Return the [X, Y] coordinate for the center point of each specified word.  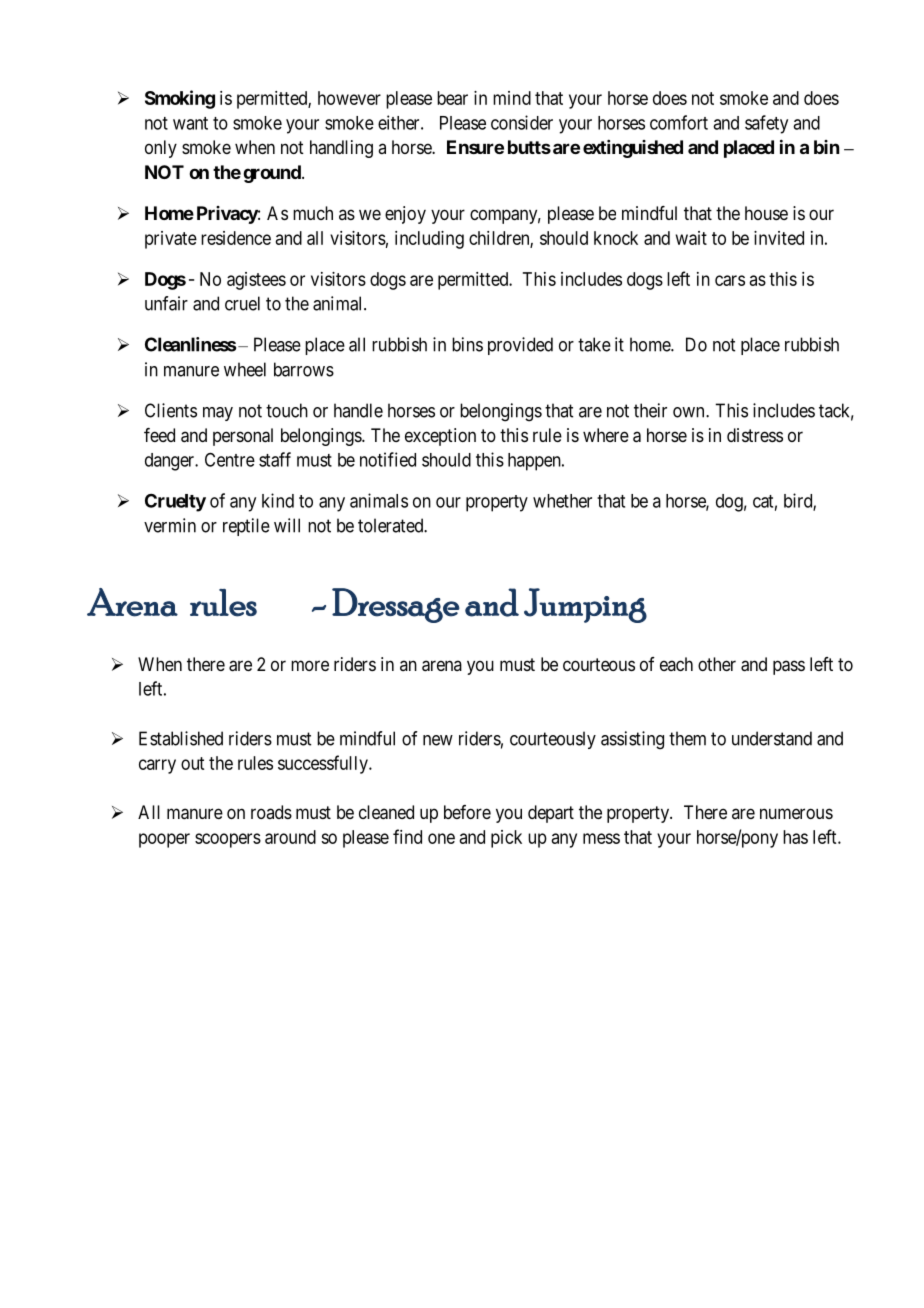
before [467, 812]
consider [522, 122]
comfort [679, 122]
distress [755, 435]
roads [271, 812]
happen [535, 462]
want [190, 123]
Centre [230, 459]
